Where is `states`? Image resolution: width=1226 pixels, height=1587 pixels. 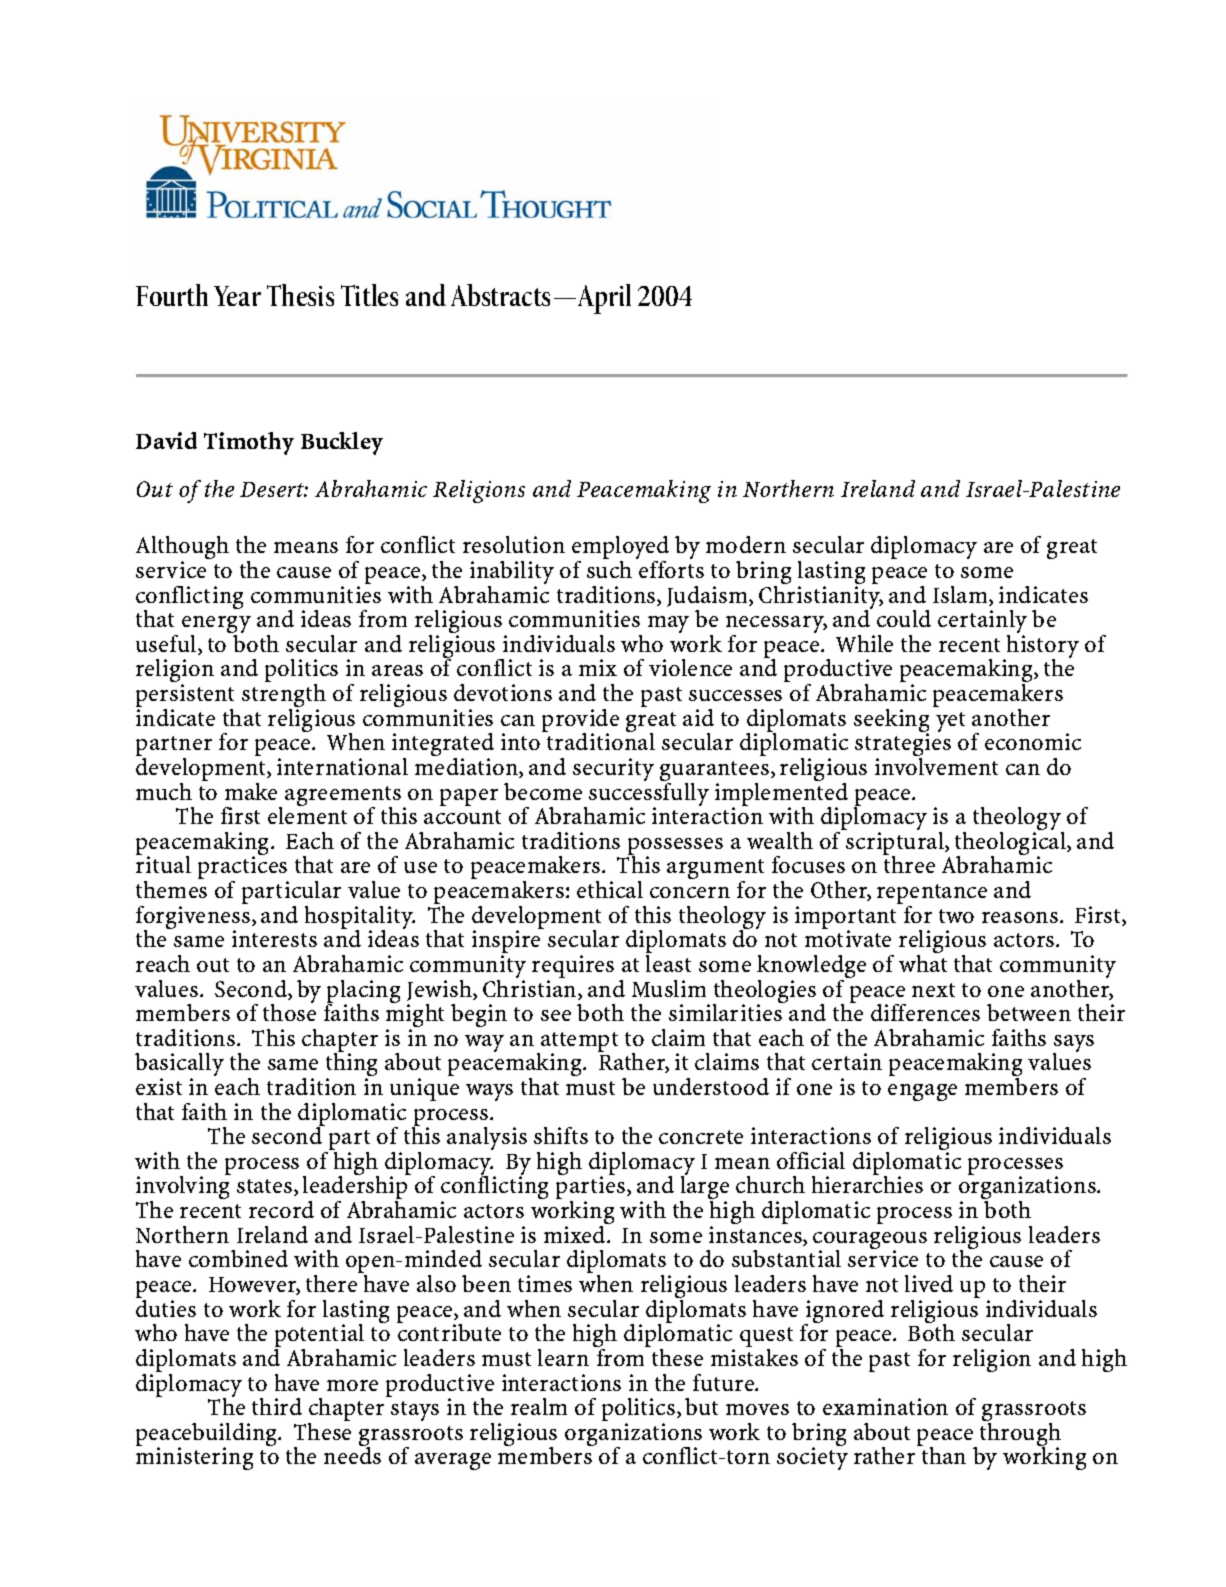 states is located at coordinates (264, 1186).
